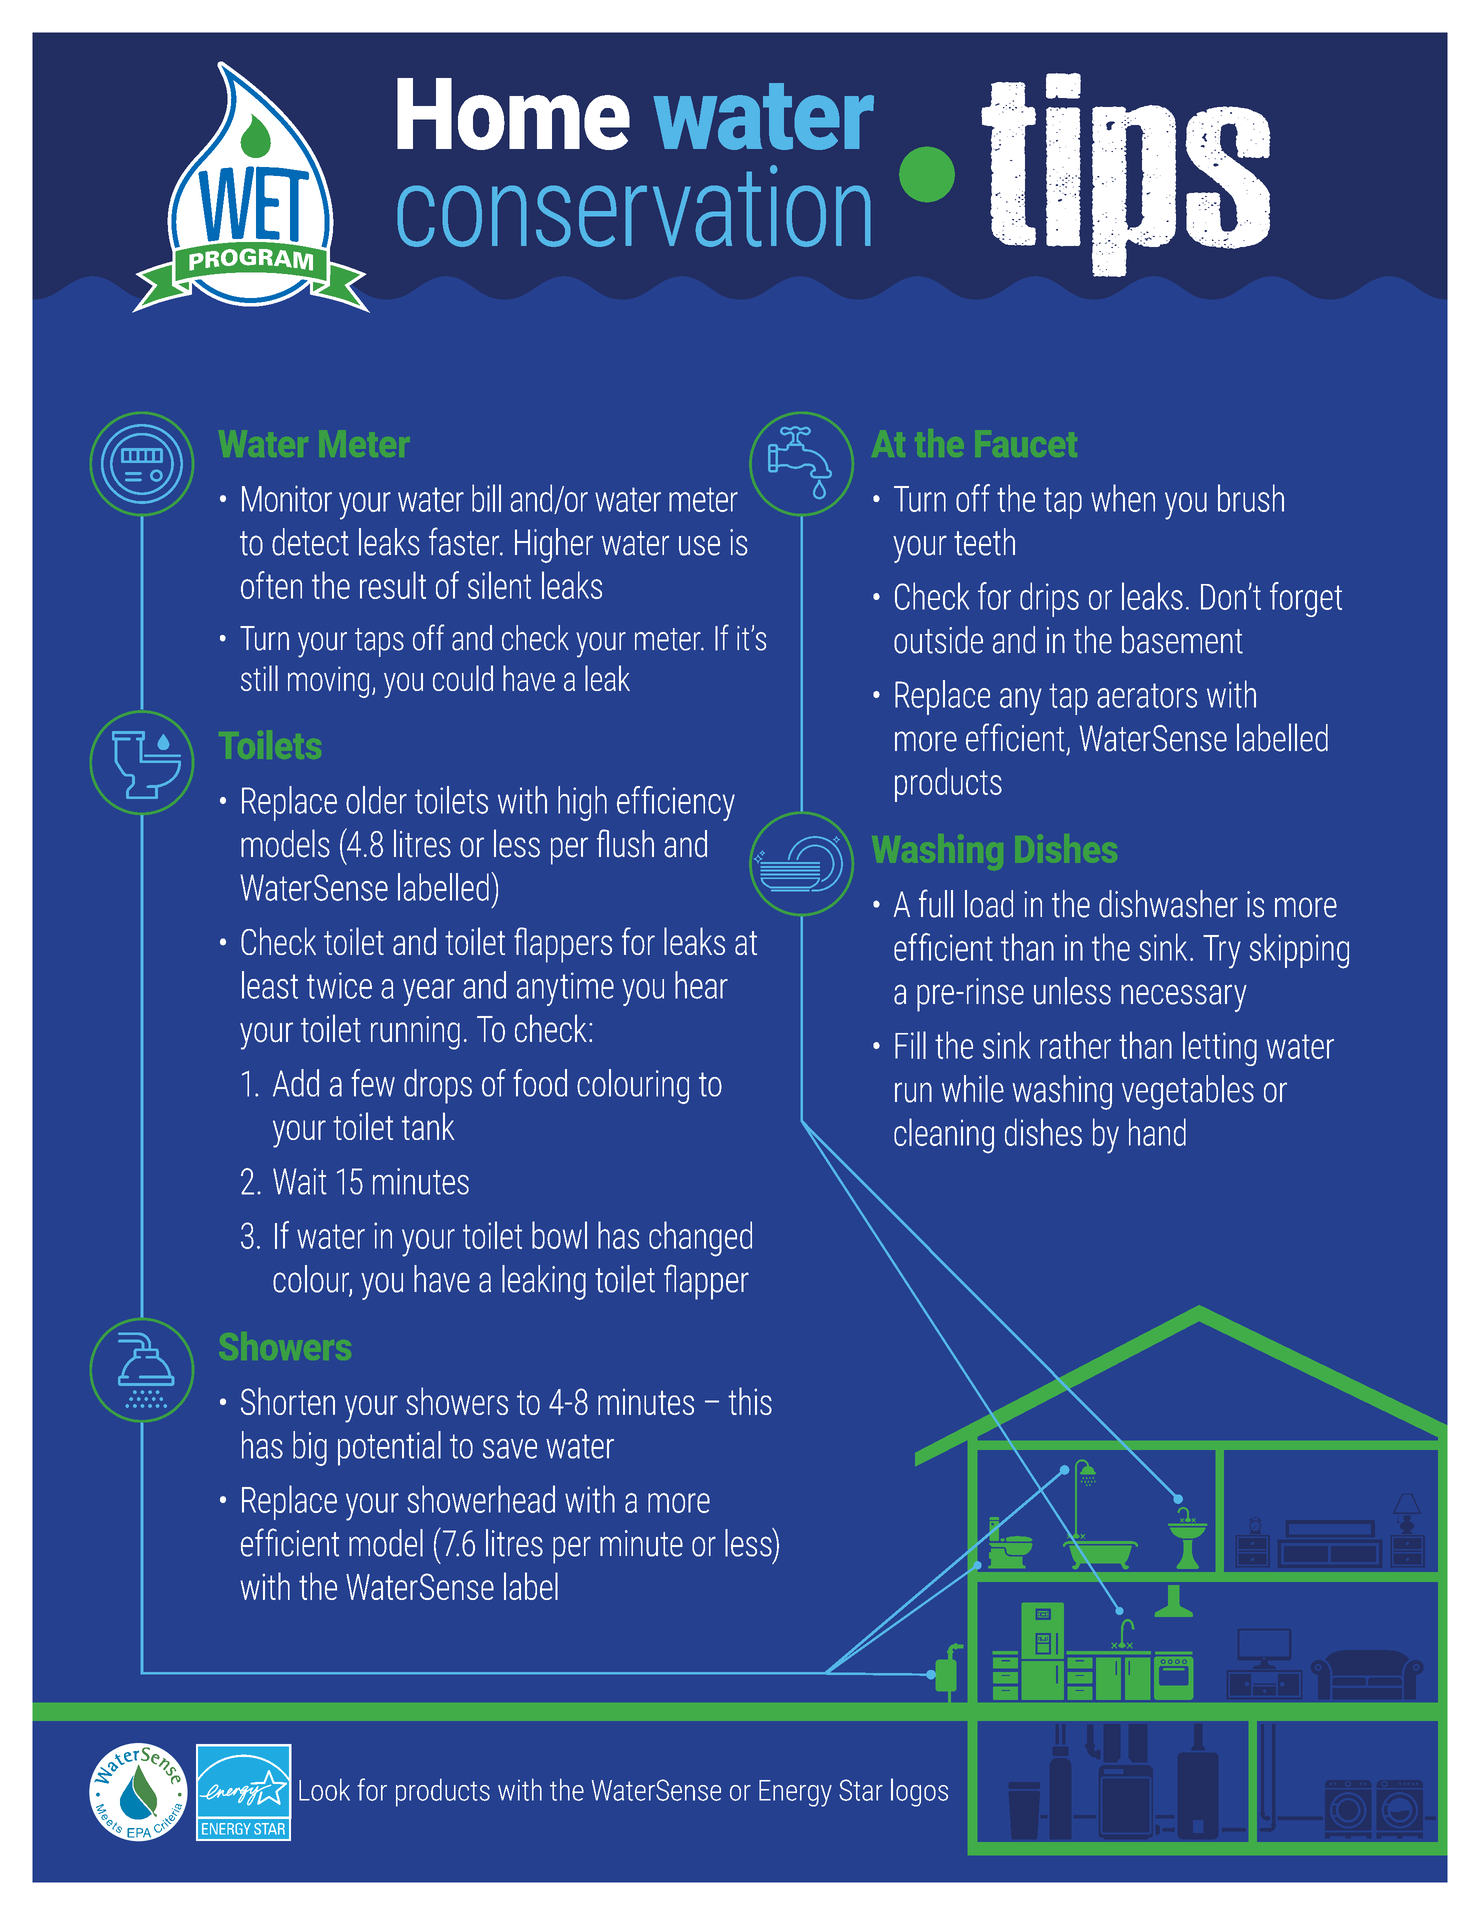 Image resolution: width=1480 pixels, height=1915 pixels. I want to click on tips, so click(1126, 175).
